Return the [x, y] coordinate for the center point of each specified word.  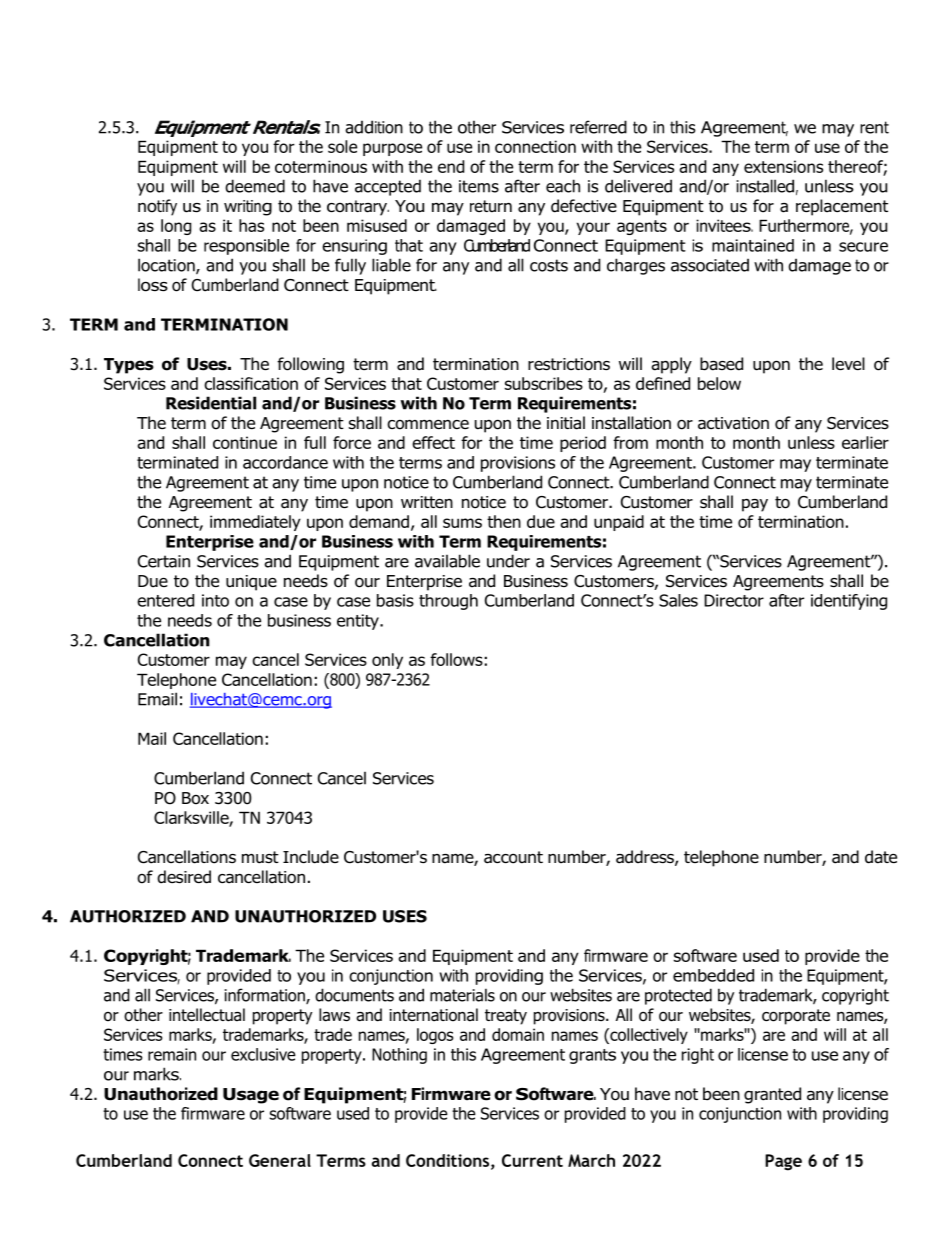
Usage [251, 1096]
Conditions [449, 1161]
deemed [255, 186]
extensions [783, 166]
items [479, 186]
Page [783, 1162]
